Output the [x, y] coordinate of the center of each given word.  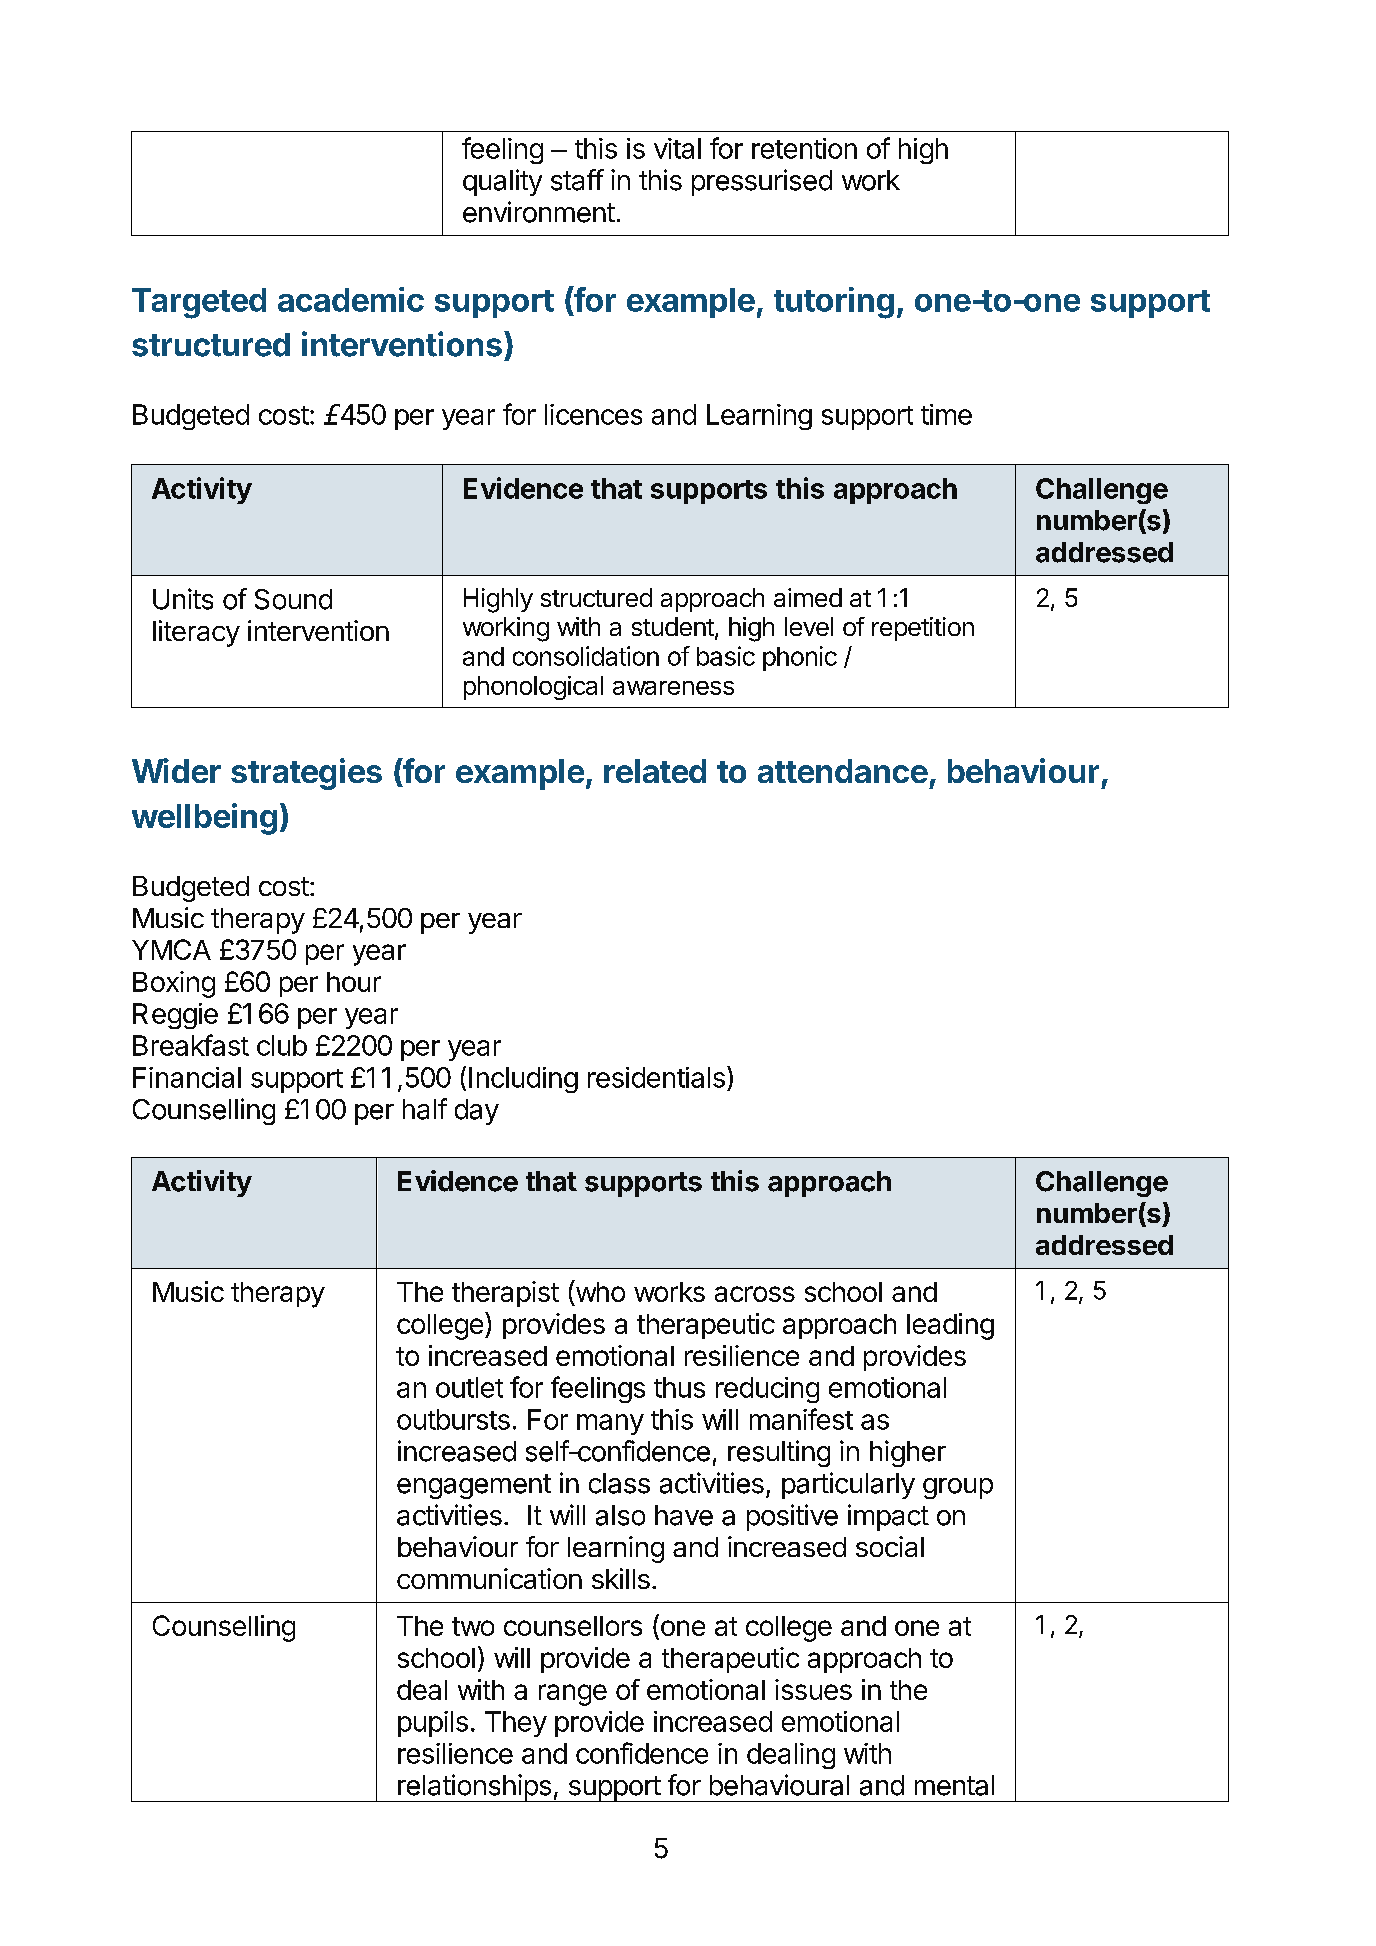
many [610, 1424]
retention [804, 148]
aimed [808, 597]
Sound [293, 599]
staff [577, 180]
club [282, 1045]
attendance [843, 771]
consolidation [586, 656]
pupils [433, 1724]
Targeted [199, 303]
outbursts [453, 1419]
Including [523, 1080]
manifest [801, 1419]
